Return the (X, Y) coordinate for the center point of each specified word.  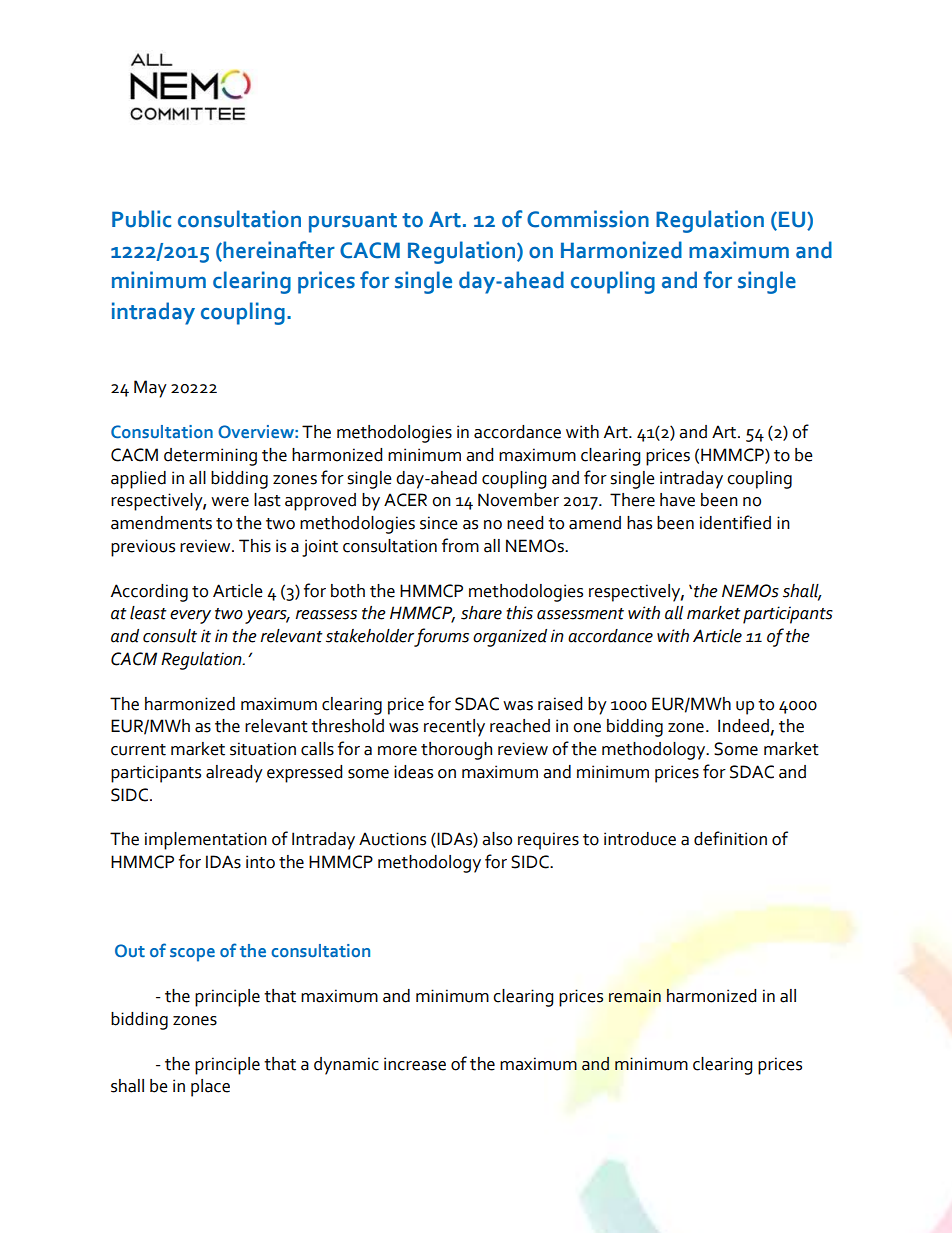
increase (415, 1064)
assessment (580, 614)
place (210, 1088)
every (190, 617)
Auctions (392, 839)
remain (635, 996)
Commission (588, 219)
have (677, 500)
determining (210, 457)
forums (441, 637)
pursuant (353, 223)
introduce (640, 839)
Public (141, 219)
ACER (405, 500)
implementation (206, 841)
